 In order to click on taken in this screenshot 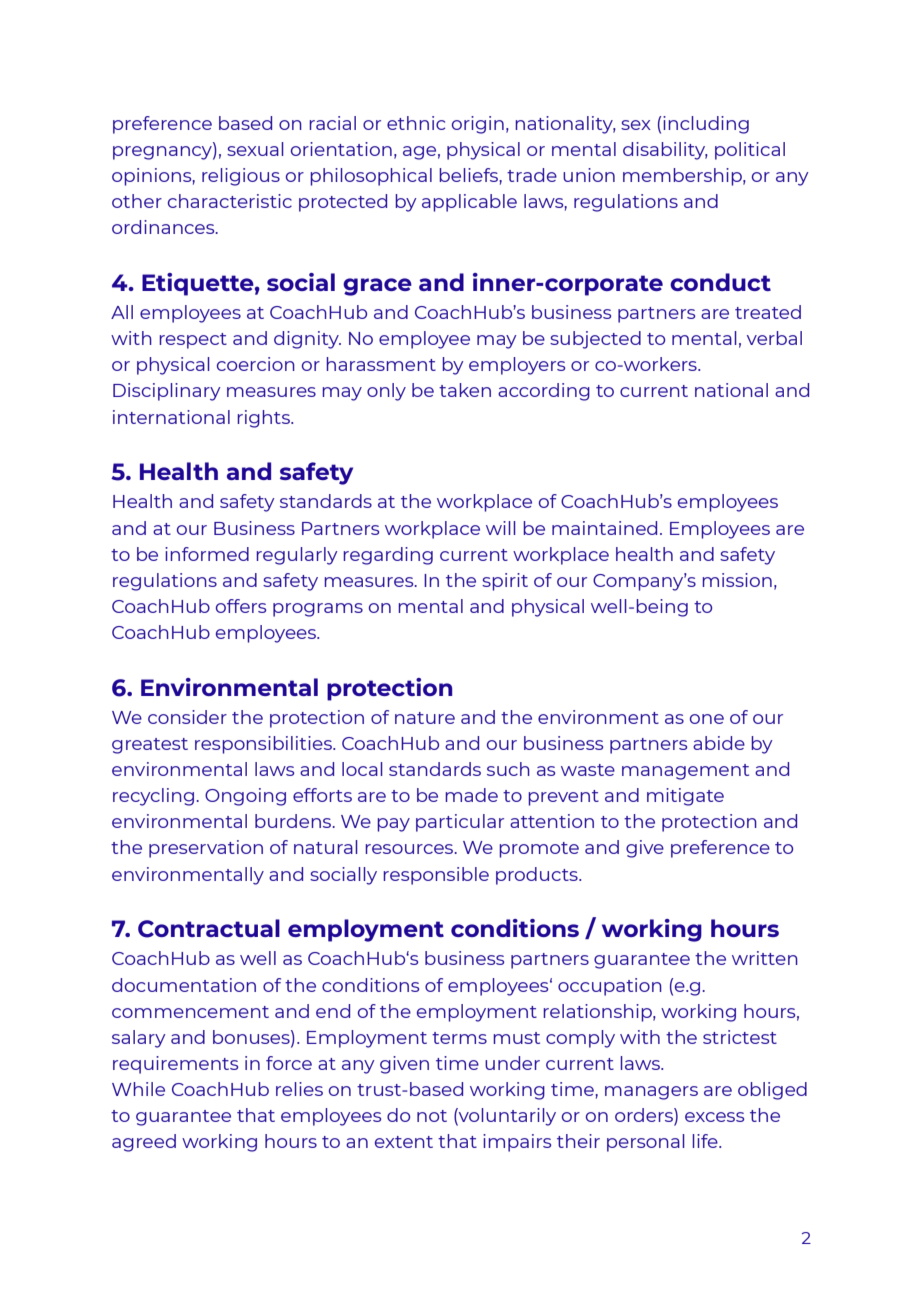, I will do `click(465, 390)`.
